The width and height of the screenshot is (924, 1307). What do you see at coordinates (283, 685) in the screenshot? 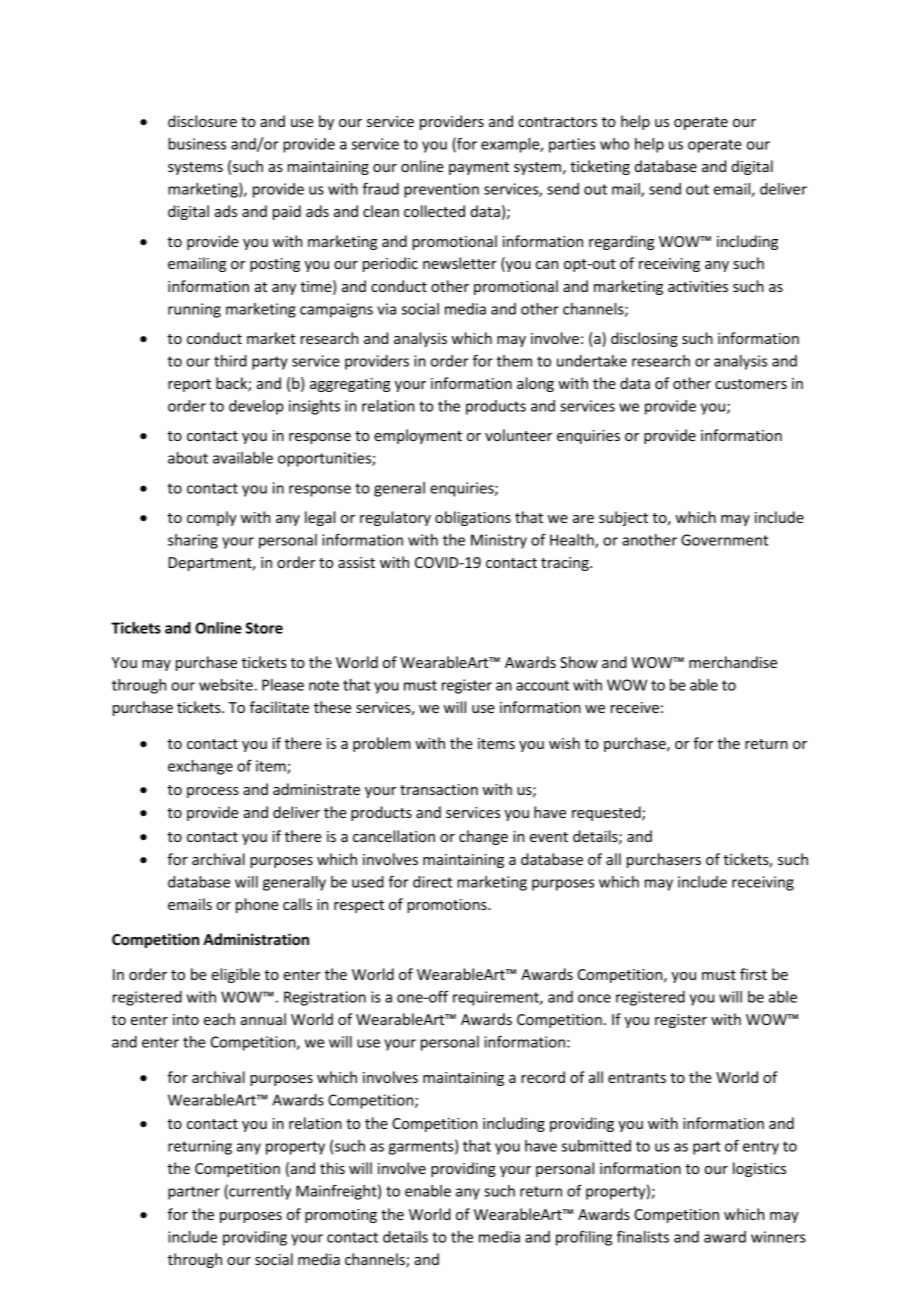
I see `Please` at bounding box center [283, 685].
